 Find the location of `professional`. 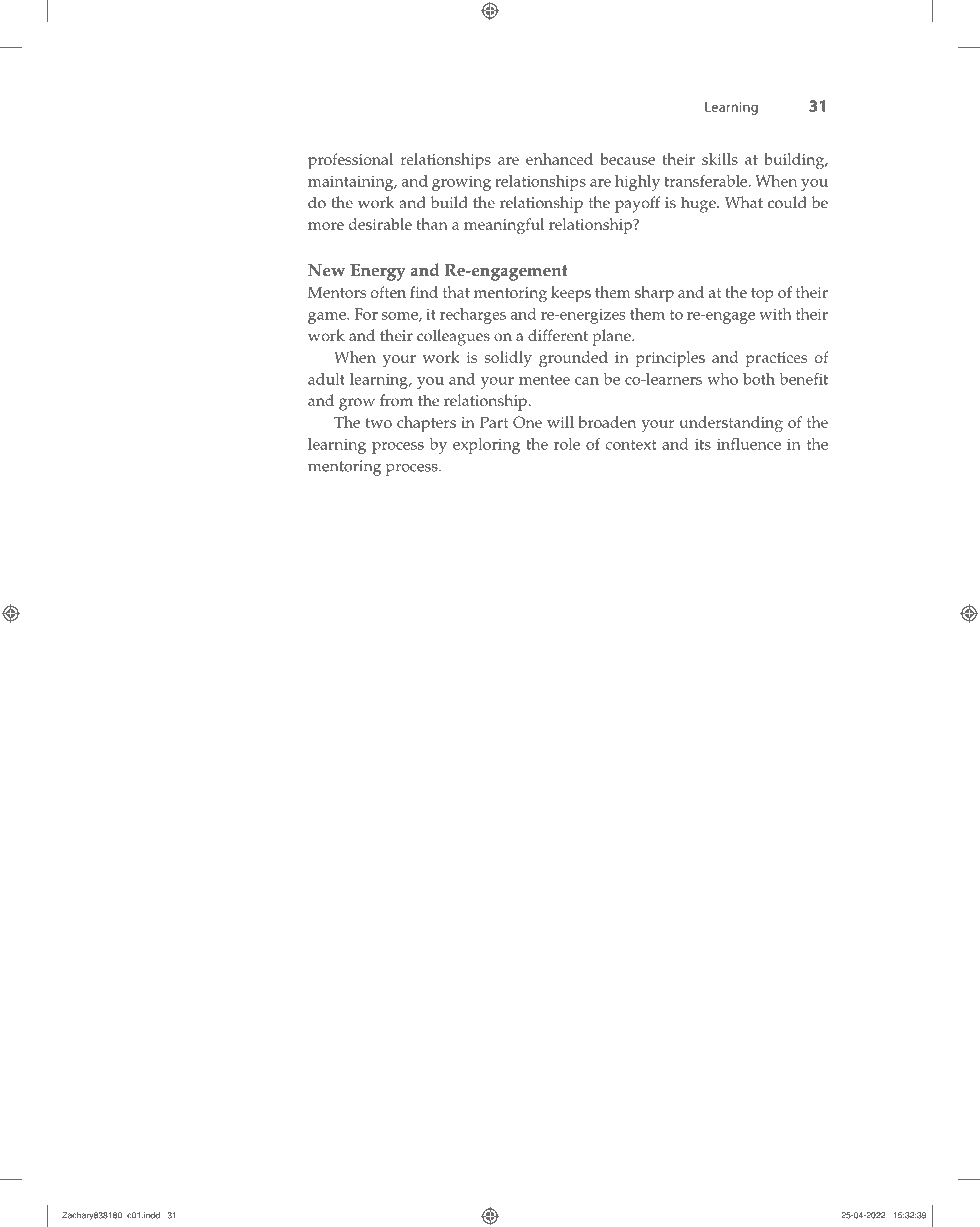

professional is located at coordinates (350, 161).
